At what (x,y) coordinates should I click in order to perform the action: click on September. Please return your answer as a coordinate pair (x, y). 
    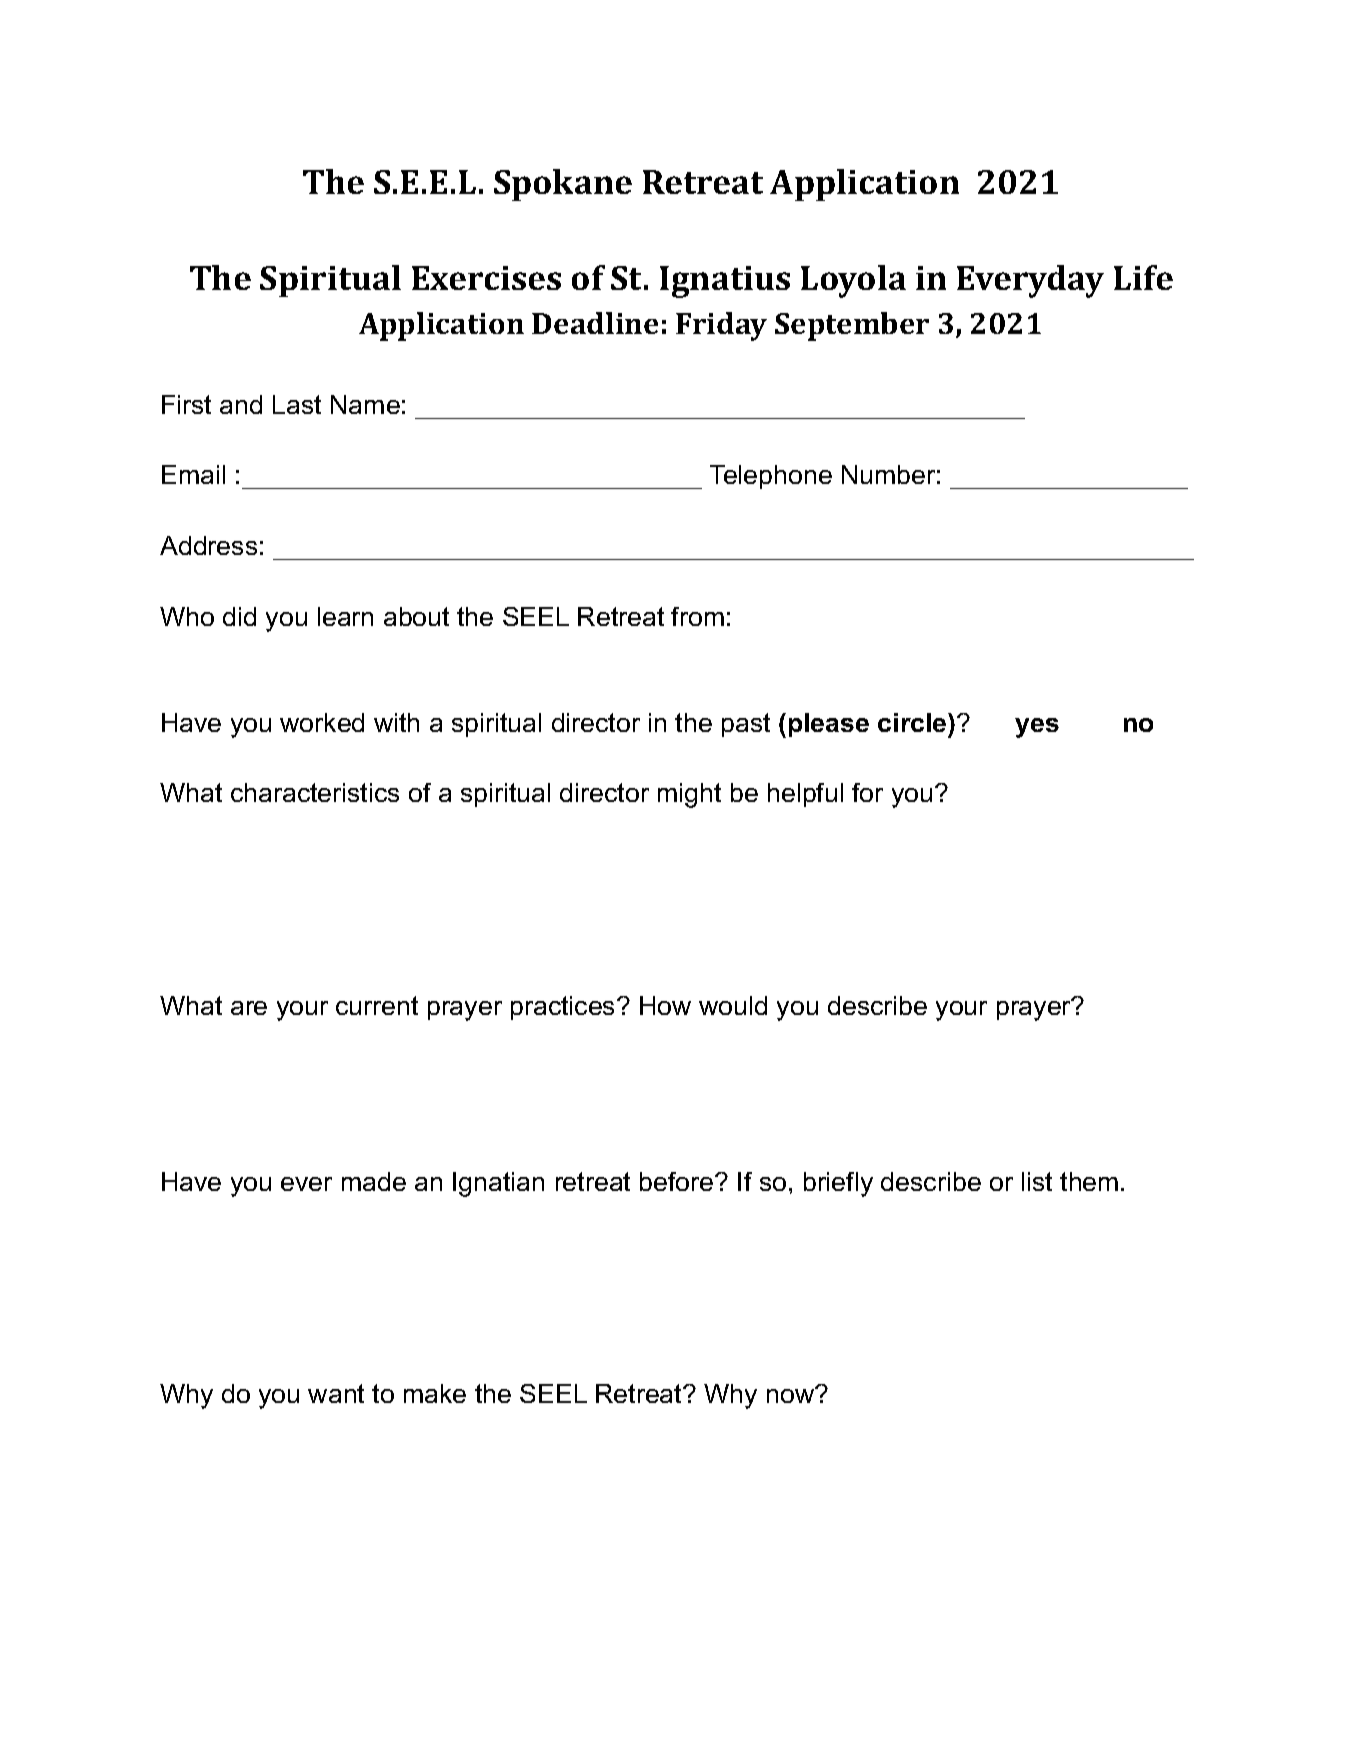
    Looking at the image, I should click on (852, 326).
